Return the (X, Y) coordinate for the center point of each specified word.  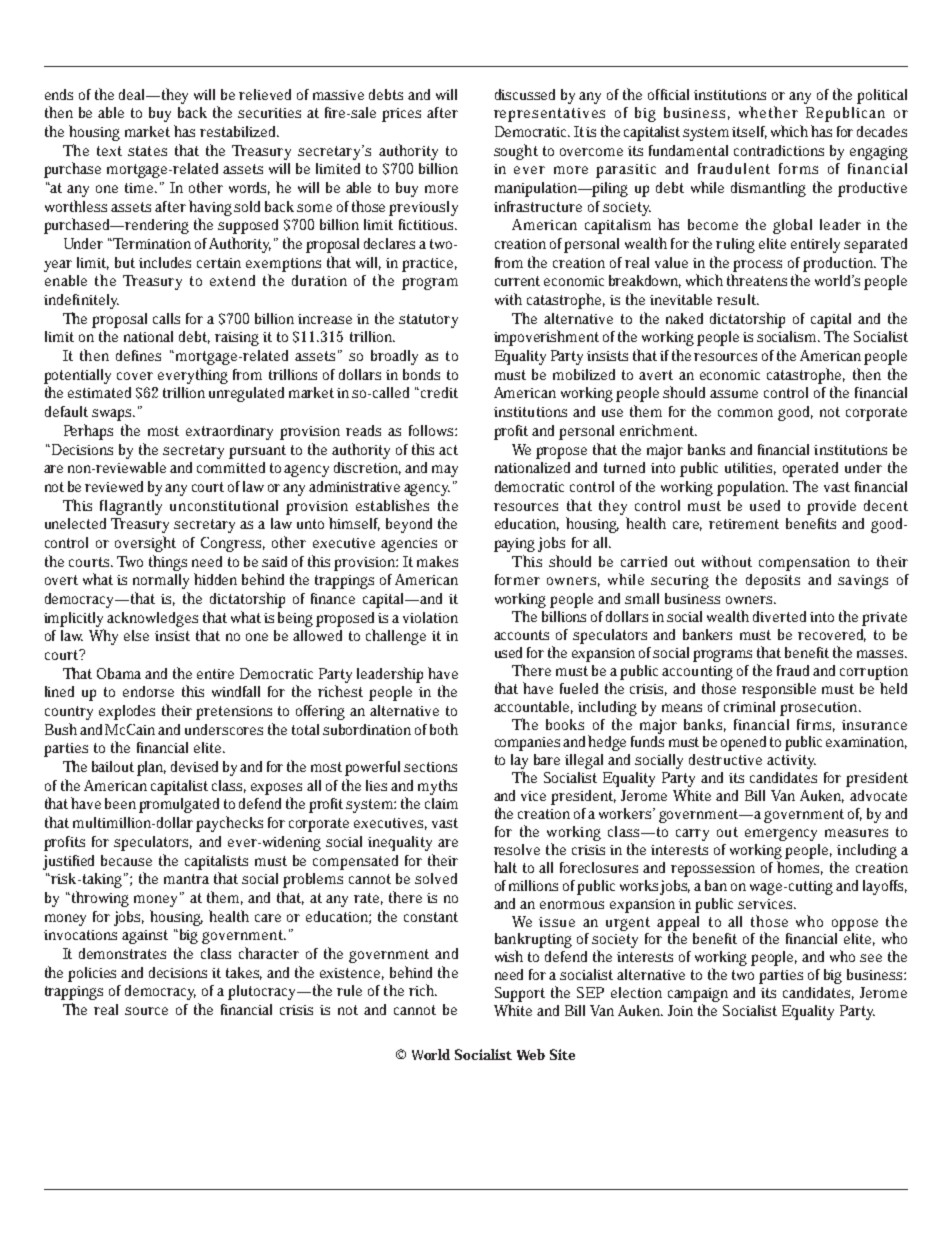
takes (244, 973)
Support (520, 994)
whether (768, 112)
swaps (113, 415)
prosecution (820, 709)
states (147, 151)
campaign (698, 996)
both (444, 729)
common (745, 413)
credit (439, 392)
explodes (127, 712)
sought (516, 152)
